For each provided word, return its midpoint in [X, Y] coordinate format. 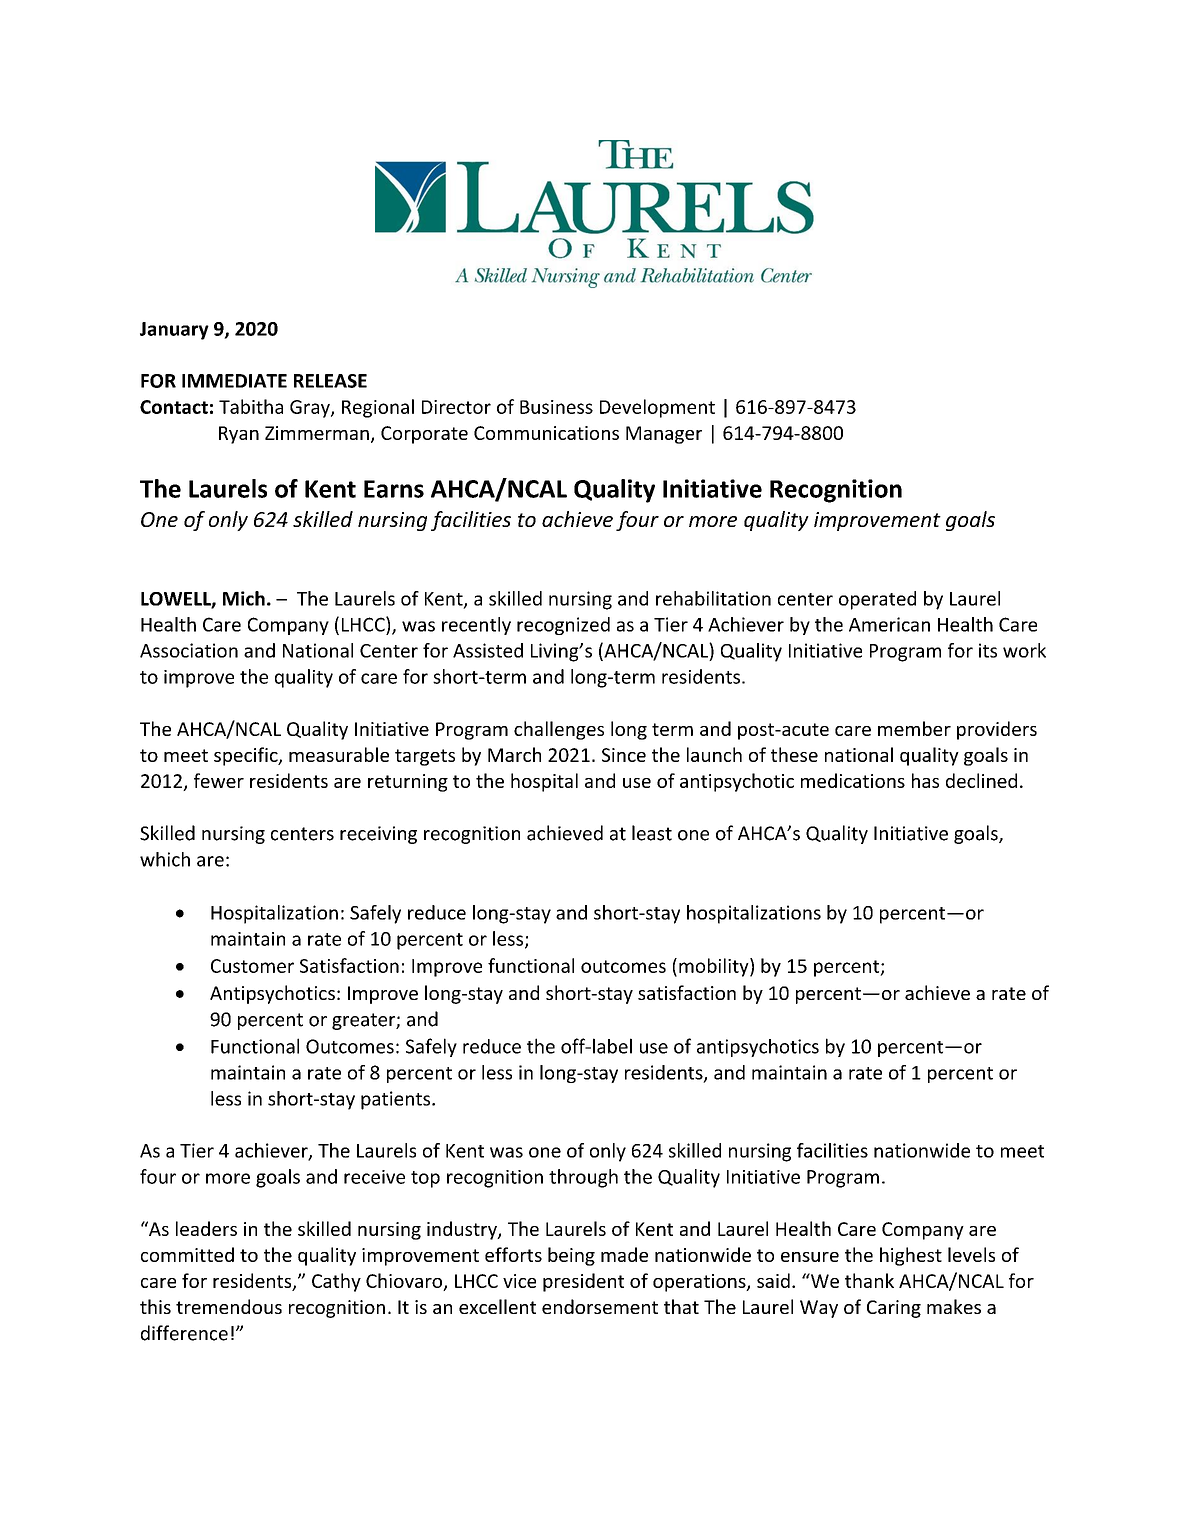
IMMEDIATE [234, 381]
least [652, 833]
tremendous [229, 1306]
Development [657, 408]
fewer [219, 780]
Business [556, 407]
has [925, 780]
